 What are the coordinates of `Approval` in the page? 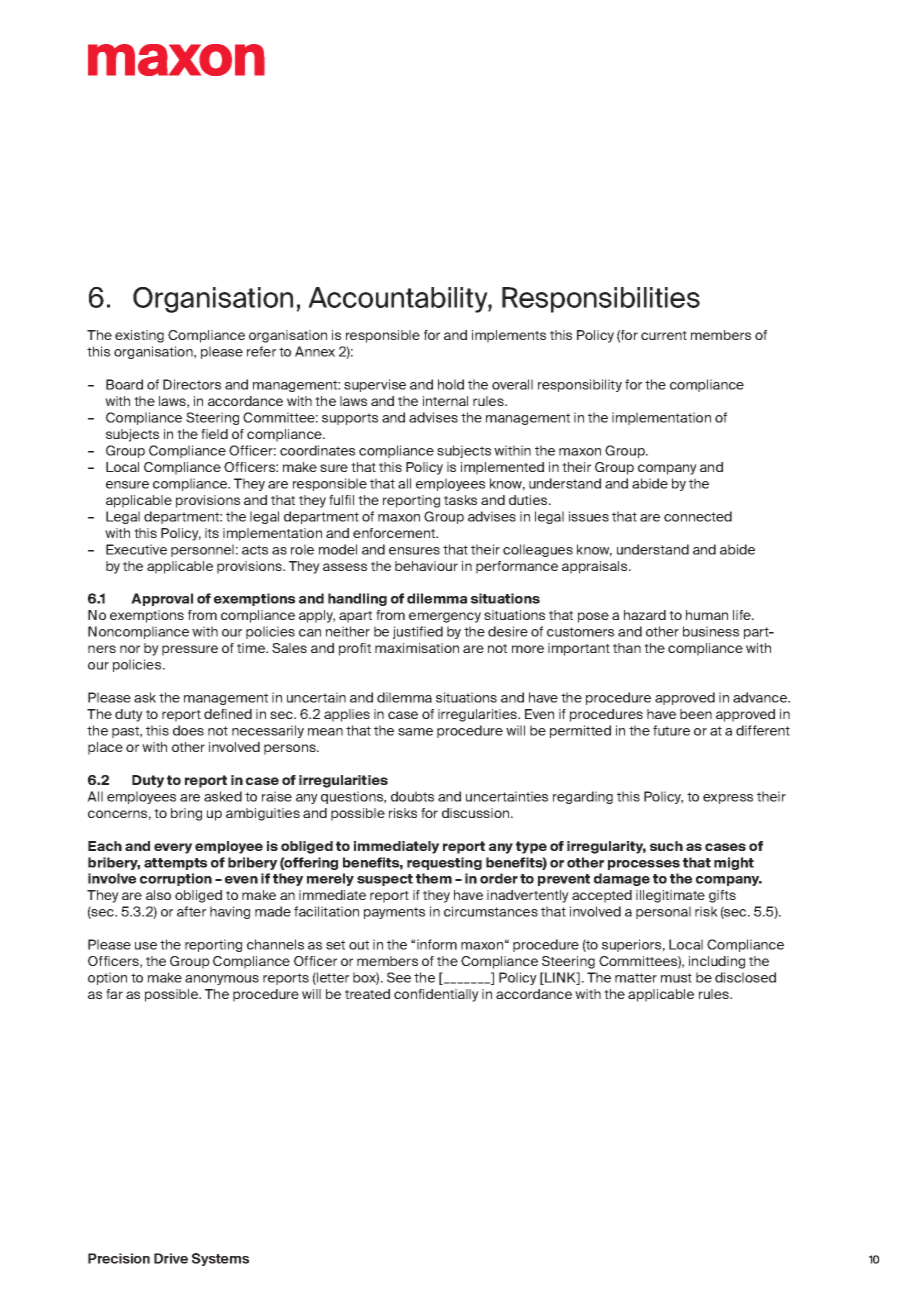 It's located at (162, 599).
